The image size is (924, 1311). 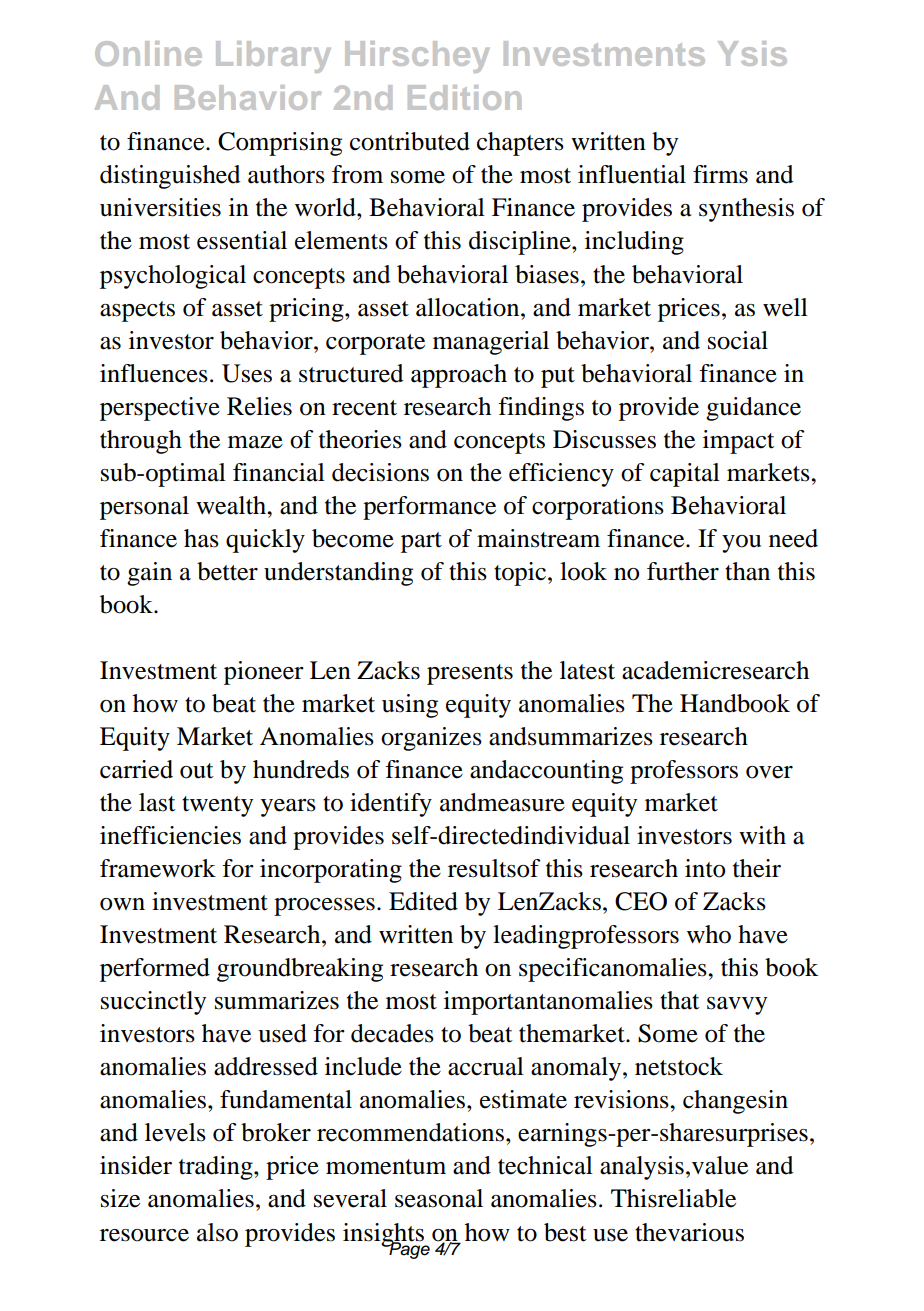 What do you see at coordinates (709, 934) in the screenshot?
I see `who` at bounding box center [709, 934].
